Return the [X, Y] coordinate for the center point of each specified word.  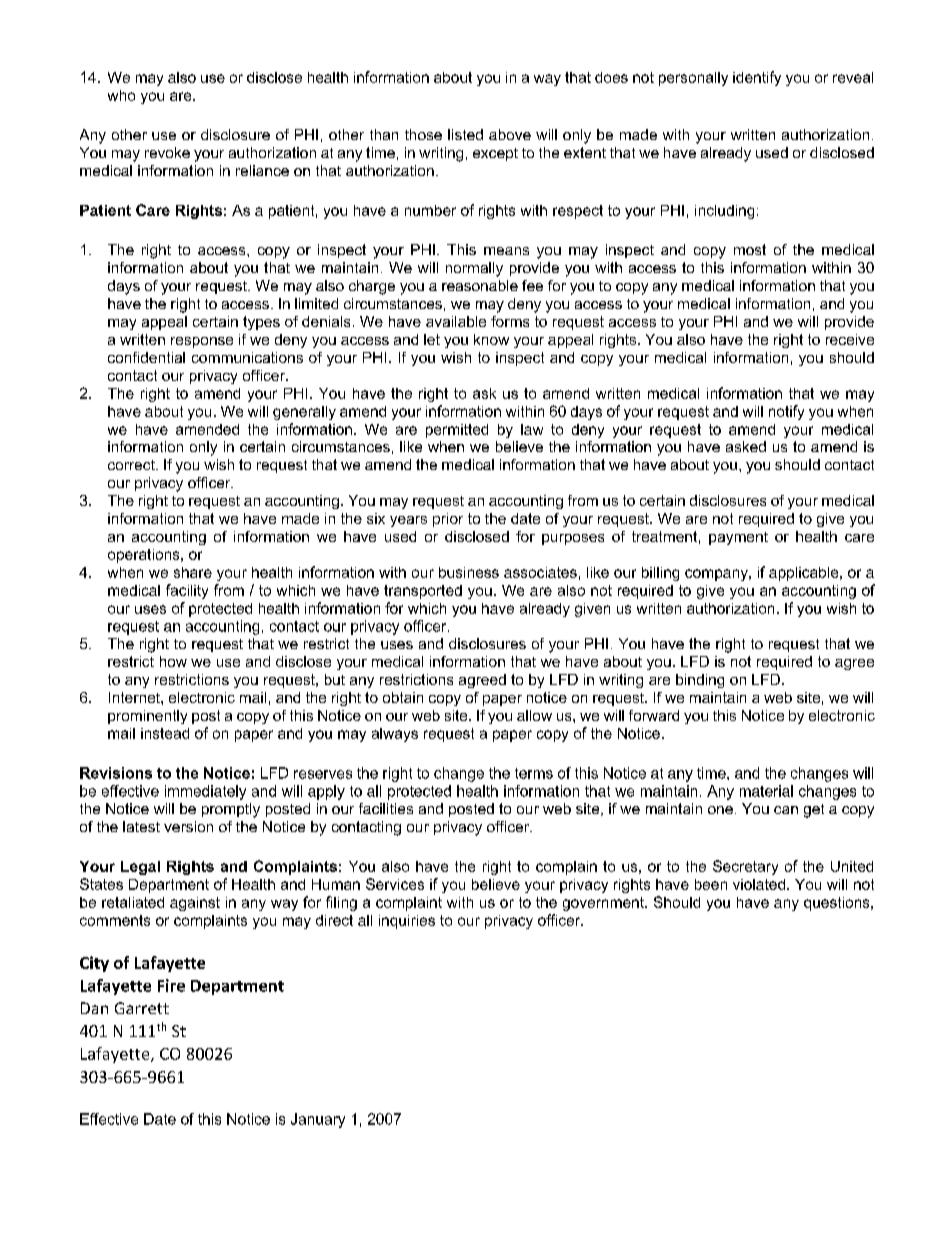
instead [165, 733]
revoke [167, 152]
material [766, 791]
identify [757, 78]
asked [746, 446]
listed [465, 134]
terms [534, 773]
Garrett [142, 1008]
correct [132, 465]
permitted [457, 431]
